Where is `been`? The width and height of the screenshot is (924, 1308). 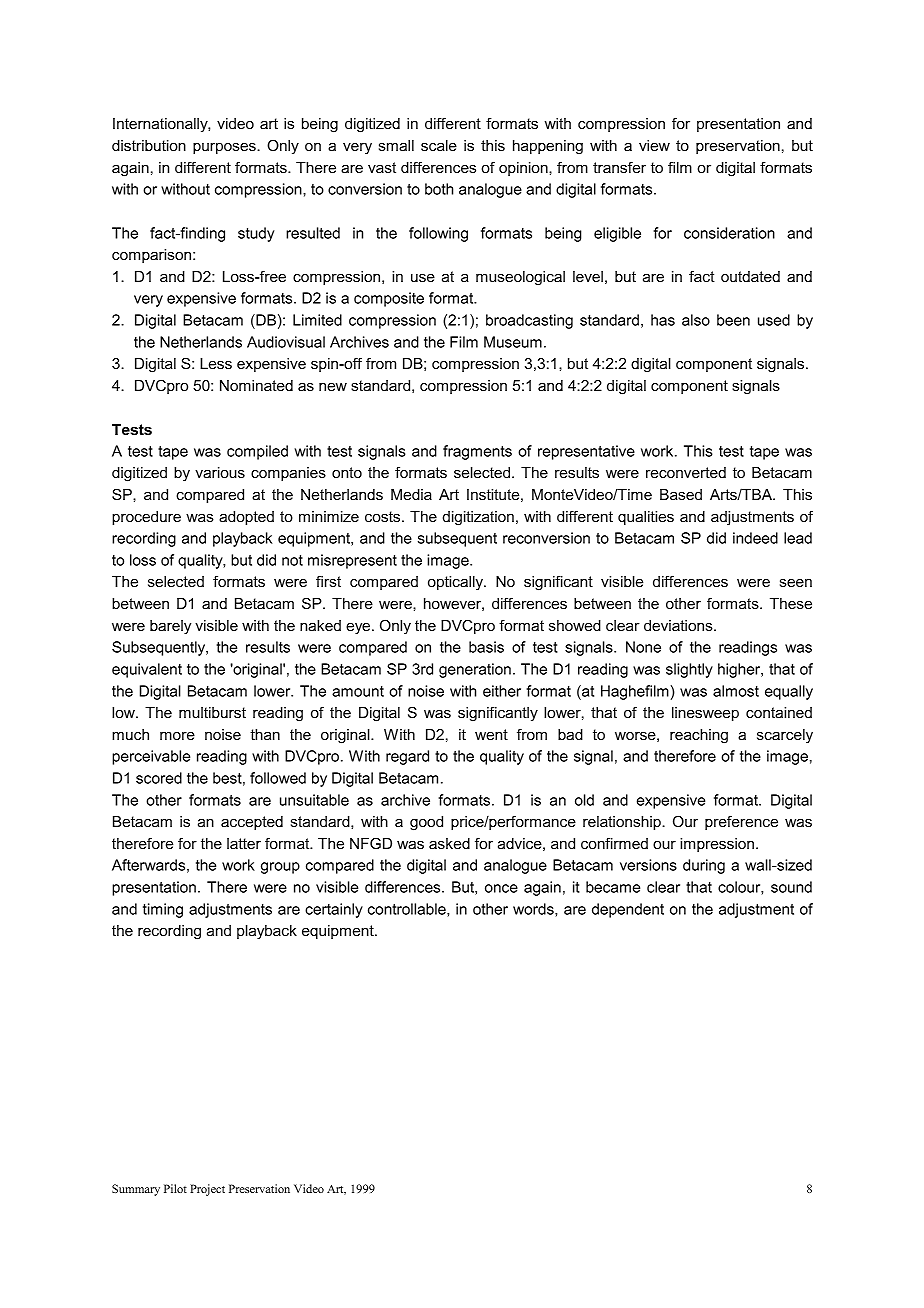
been is located at coordinates (733, 320).
